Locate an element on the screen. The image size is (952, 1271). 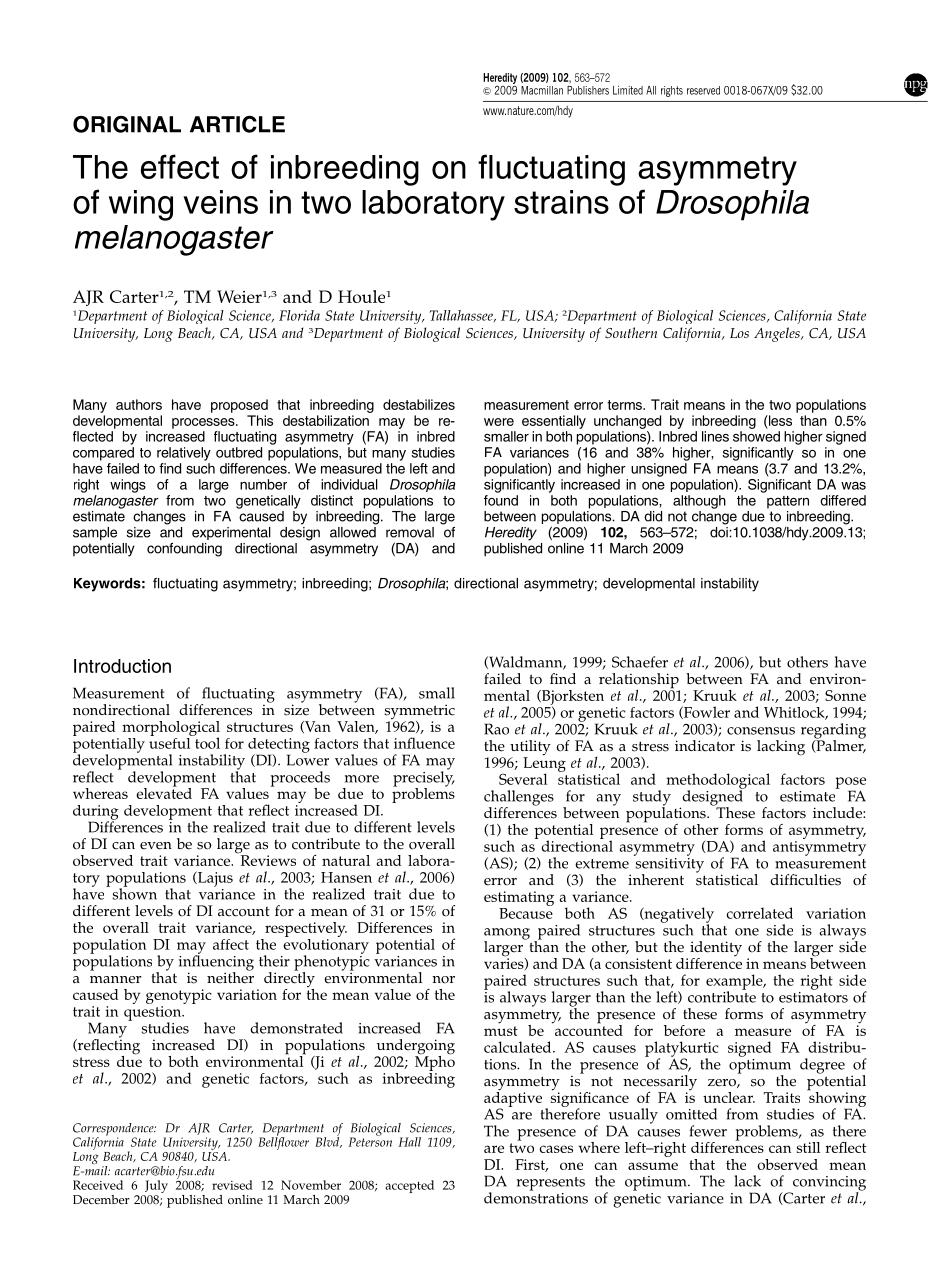
ARTICLE is located at coordinates (237, 124).
